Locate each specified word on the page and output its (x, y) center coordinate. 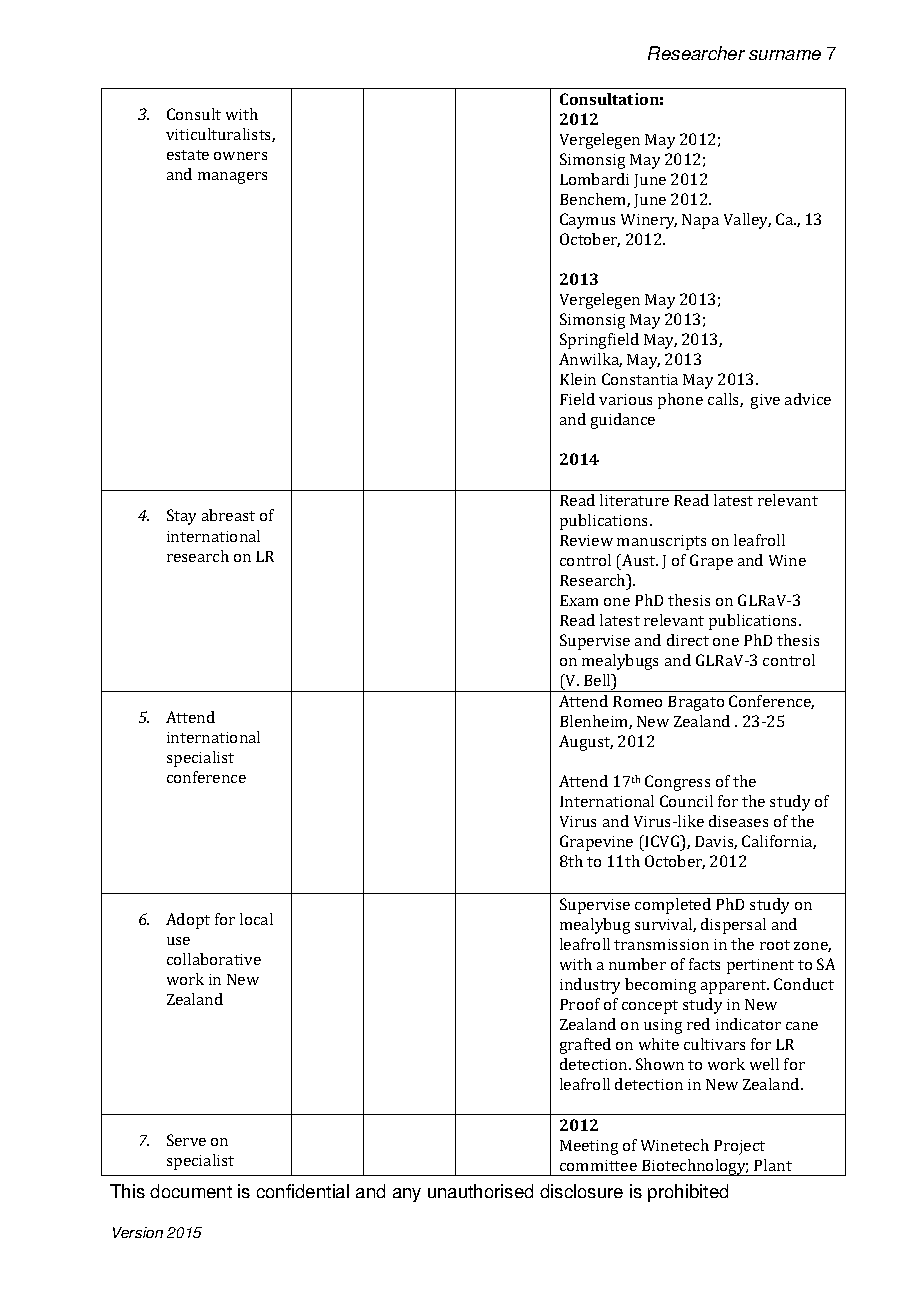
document (191, 1191)
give (765, 401)
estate (188, 155)
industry (590, 986)
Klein (578, 379)
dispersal (733, 926)
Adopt (188, 921)
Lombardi (594, 179)
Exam (579, 600)
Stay (181, 517)
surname (785, 55)
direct (688, 640)
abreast (228, 515)
